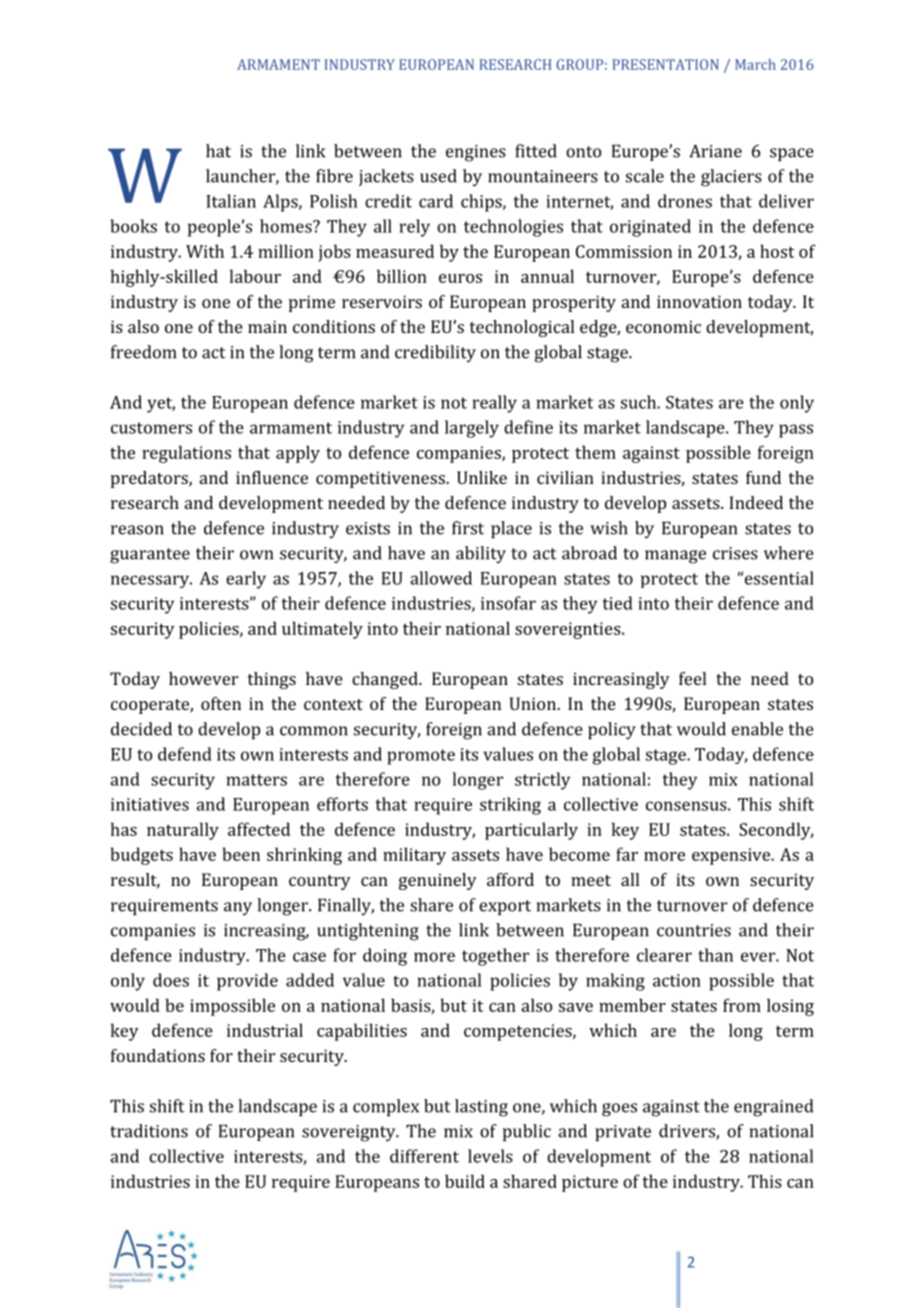  Describe the element at coordinates (757, 729) in the image. I see `enable` at that location.
